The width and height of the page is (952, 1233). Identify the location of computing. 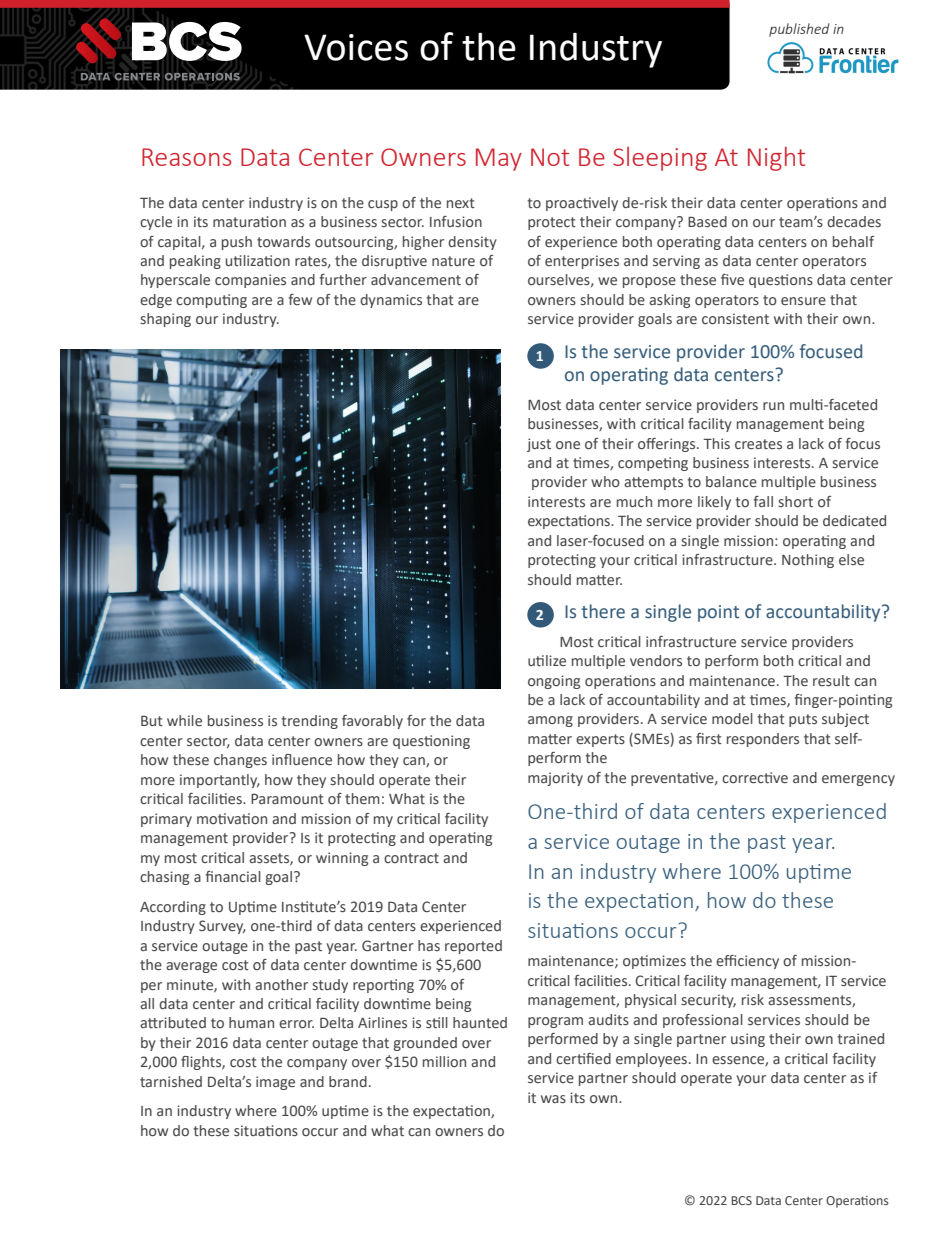
(211, 301).
